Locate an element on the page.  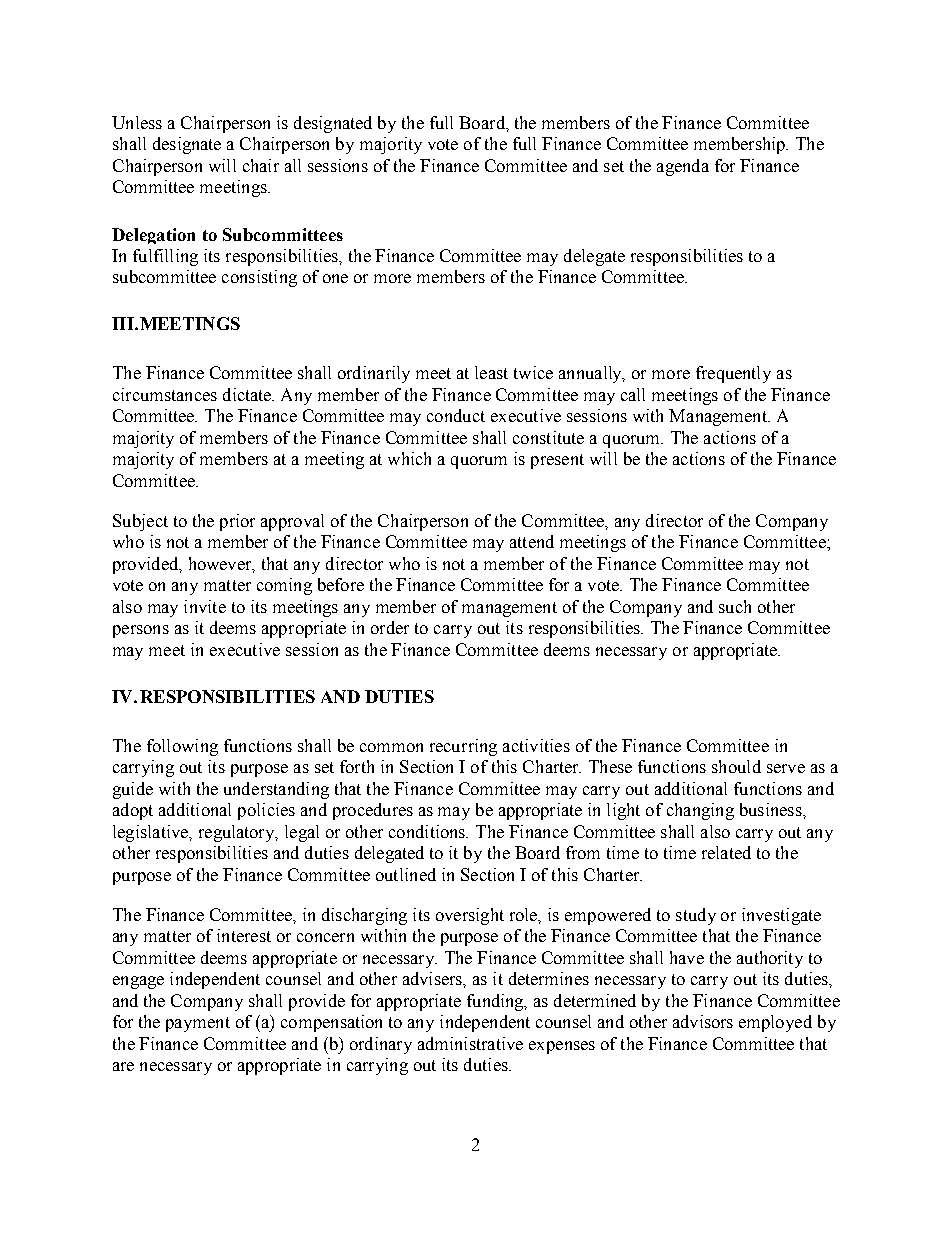
invite is located at coordinates (205, 606).
